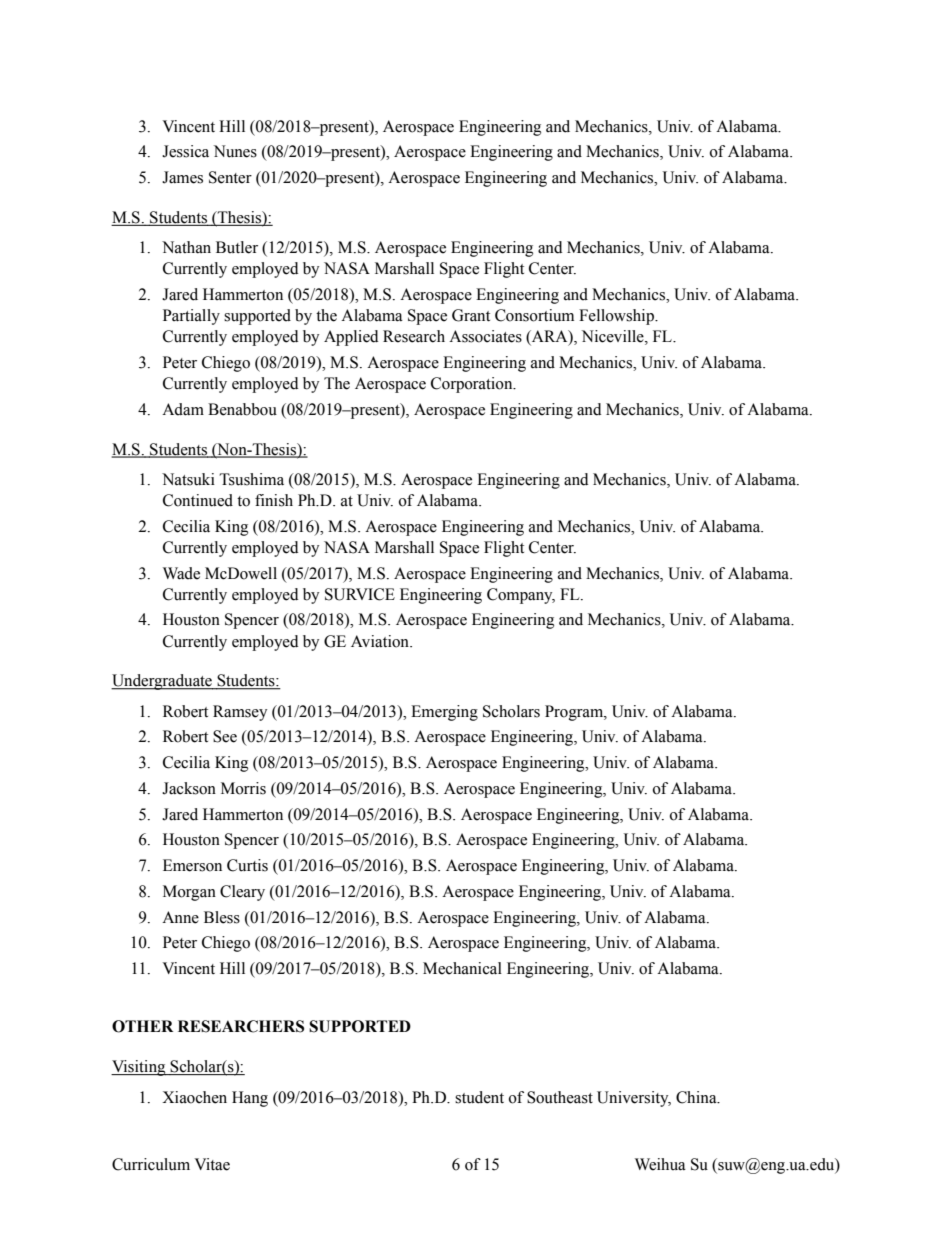  What do you see at coordinates (473, 385) in the screenshot?
I see `Corporation` at bounding box center [473, 385].
